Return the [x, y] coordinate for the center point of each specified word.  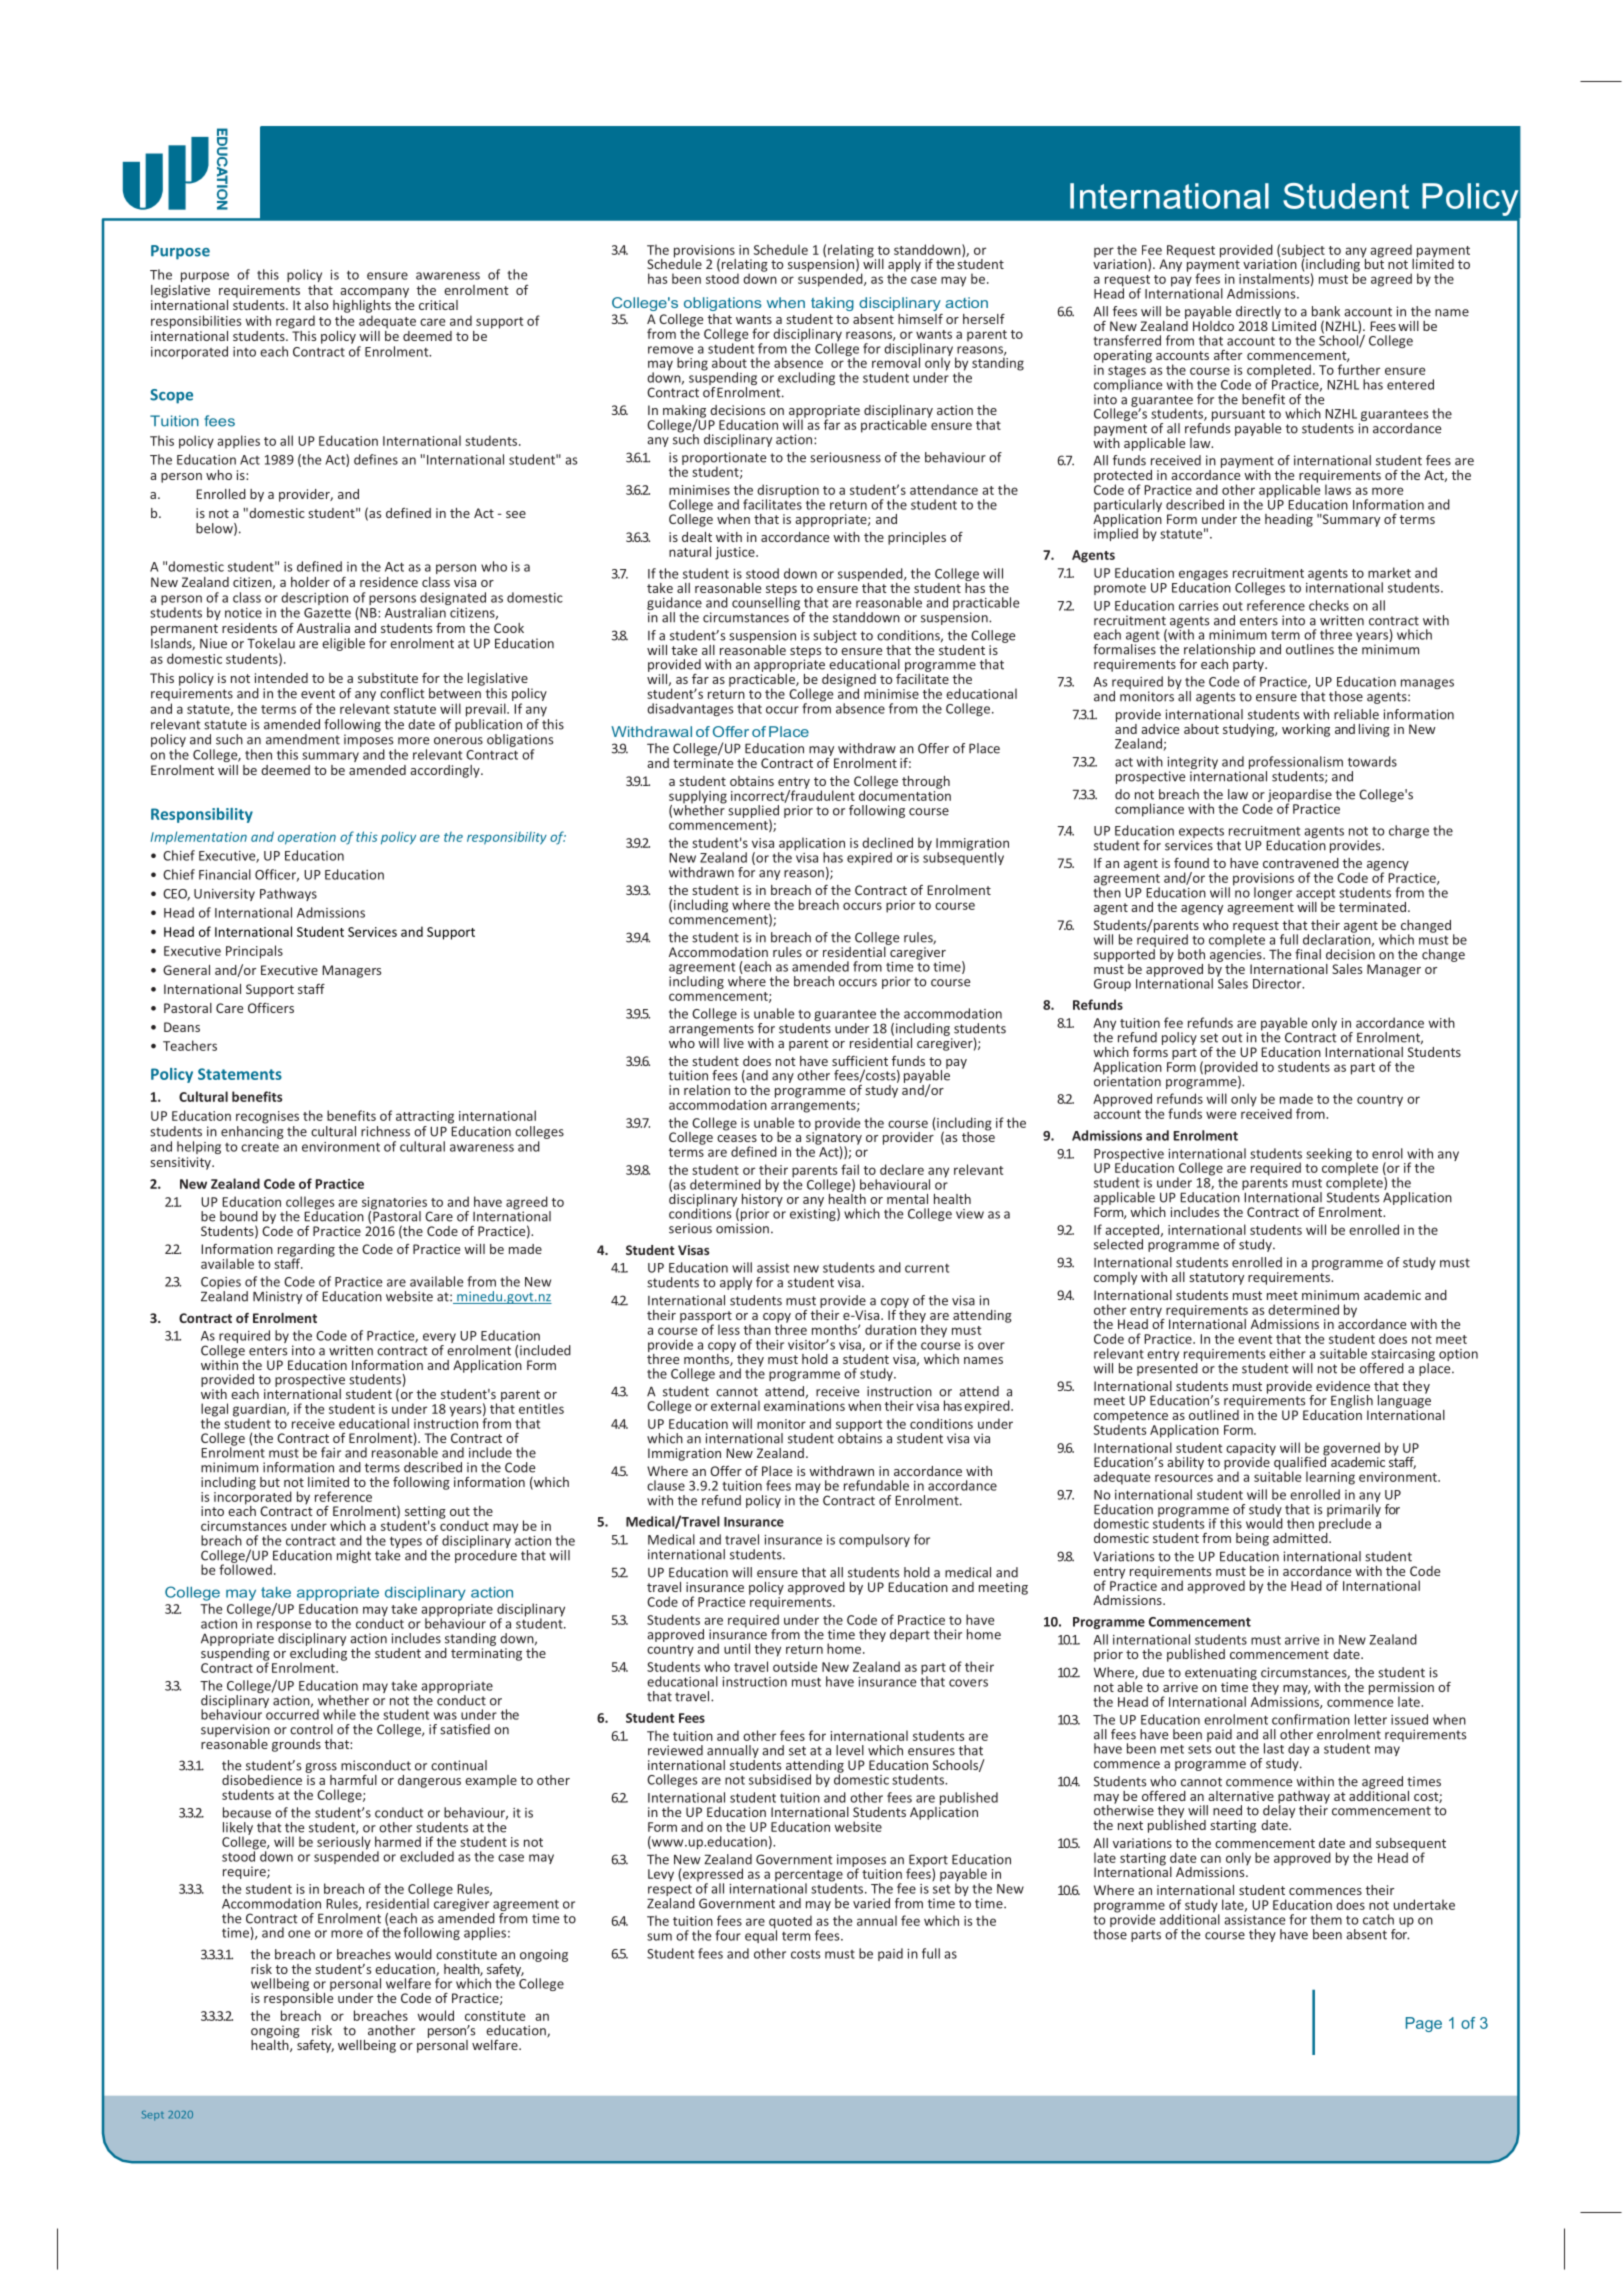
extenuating [1222, 1675]
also [316, 305]
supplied [753, 812]
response [284, 1627]
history [762, 1199]
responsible [298, 1998]
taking [832, 304]
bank [1326, 311]
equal [761, 1935]
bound [239, 1216]
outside [795, 1666]
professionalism [1296, 764]
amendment [303, 739]
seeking [1329, 1154]
